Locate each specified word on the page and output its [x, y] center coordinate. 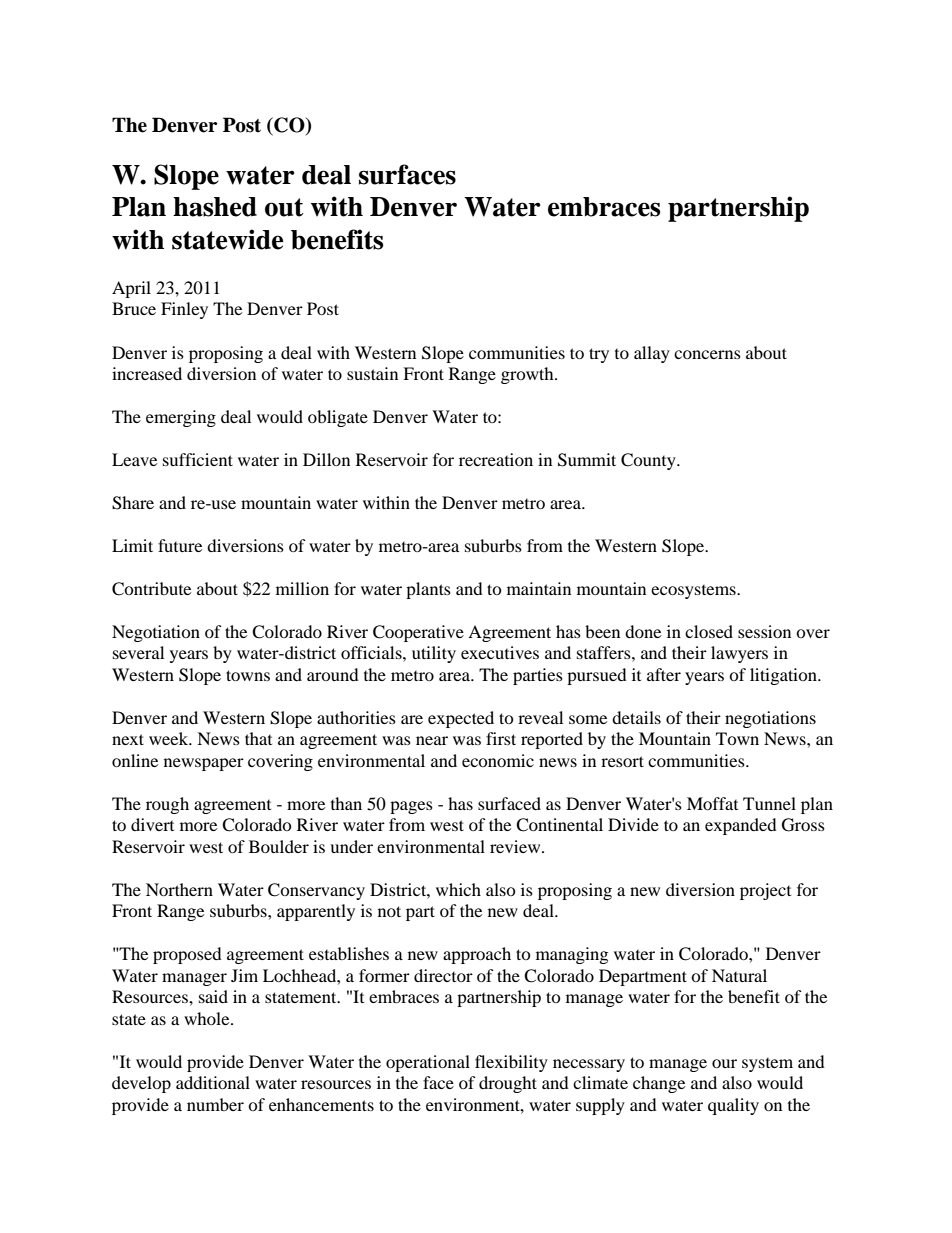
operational [428, 1063]
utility [434, 654]
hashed [215, 207]
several [138, 652]
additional [213, 1082]
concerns [707, 354]
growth [528, 375]
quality [733, 1106]
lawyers [739, 654]
